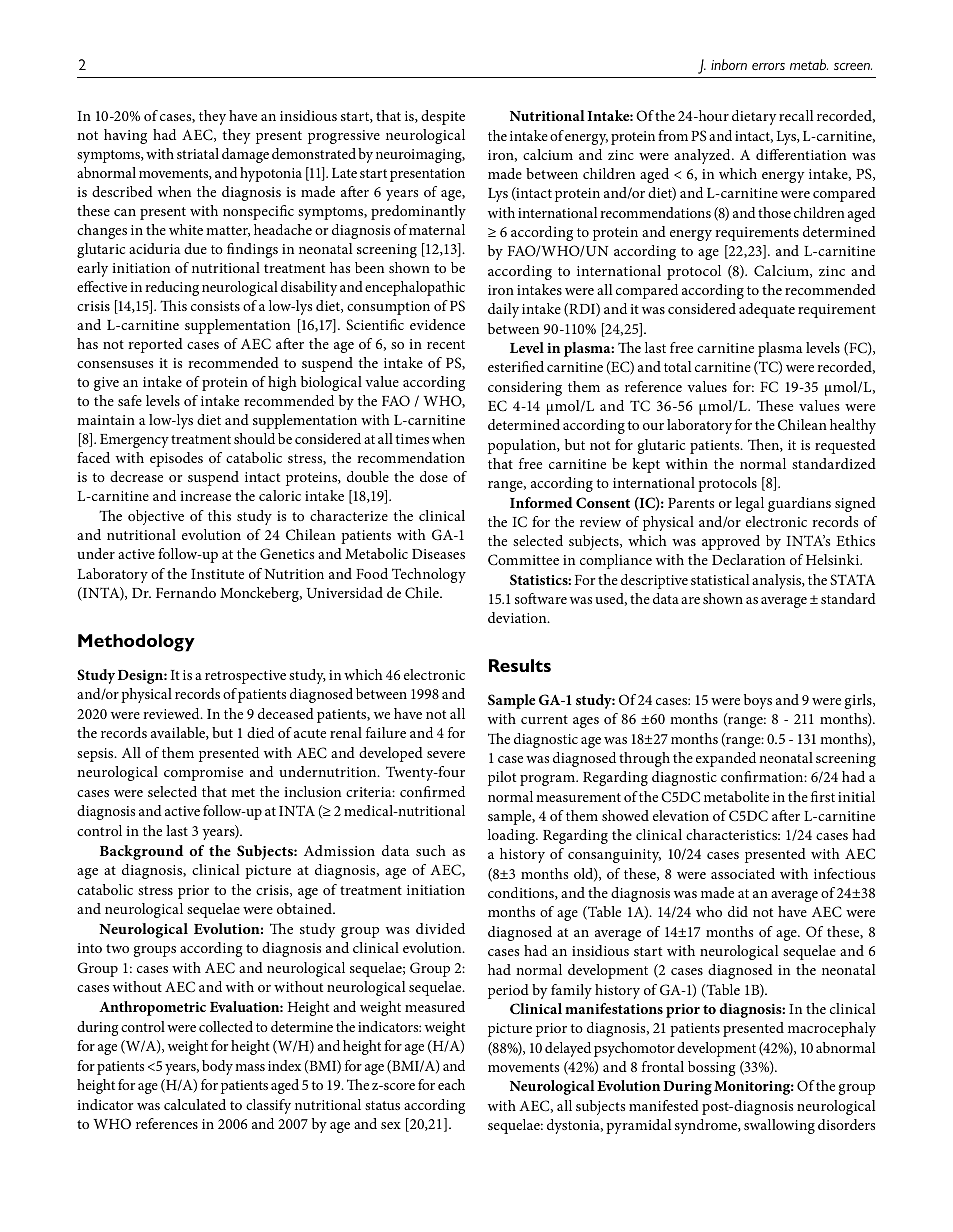 Image resolution: width=953 pixels, height=1232 pixels. I want to click on recent, so click(446, 344).
